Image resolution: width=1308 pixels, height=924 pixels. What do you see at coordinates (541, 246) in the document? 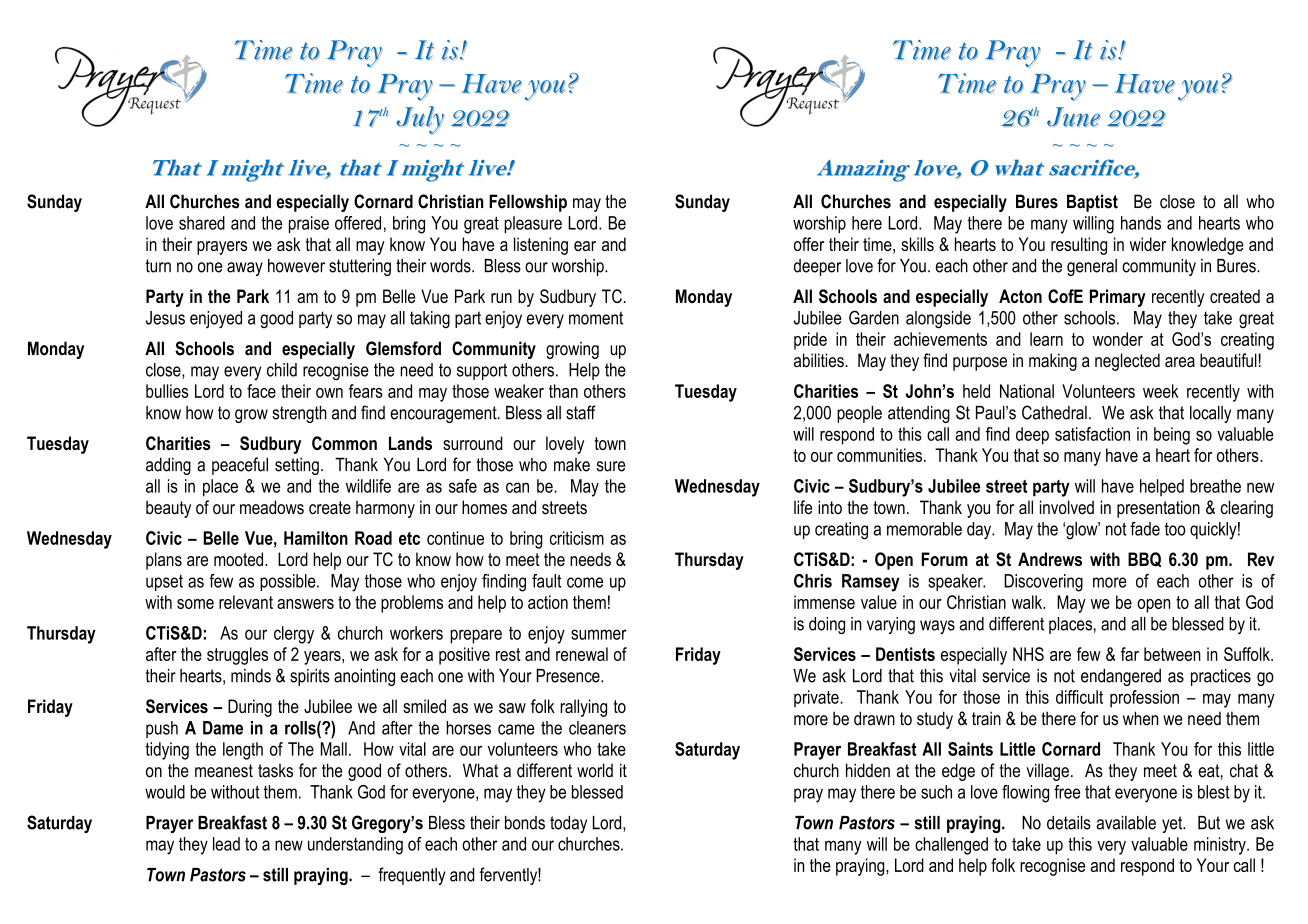
I see `listening` at bounding box center [541, 246].
